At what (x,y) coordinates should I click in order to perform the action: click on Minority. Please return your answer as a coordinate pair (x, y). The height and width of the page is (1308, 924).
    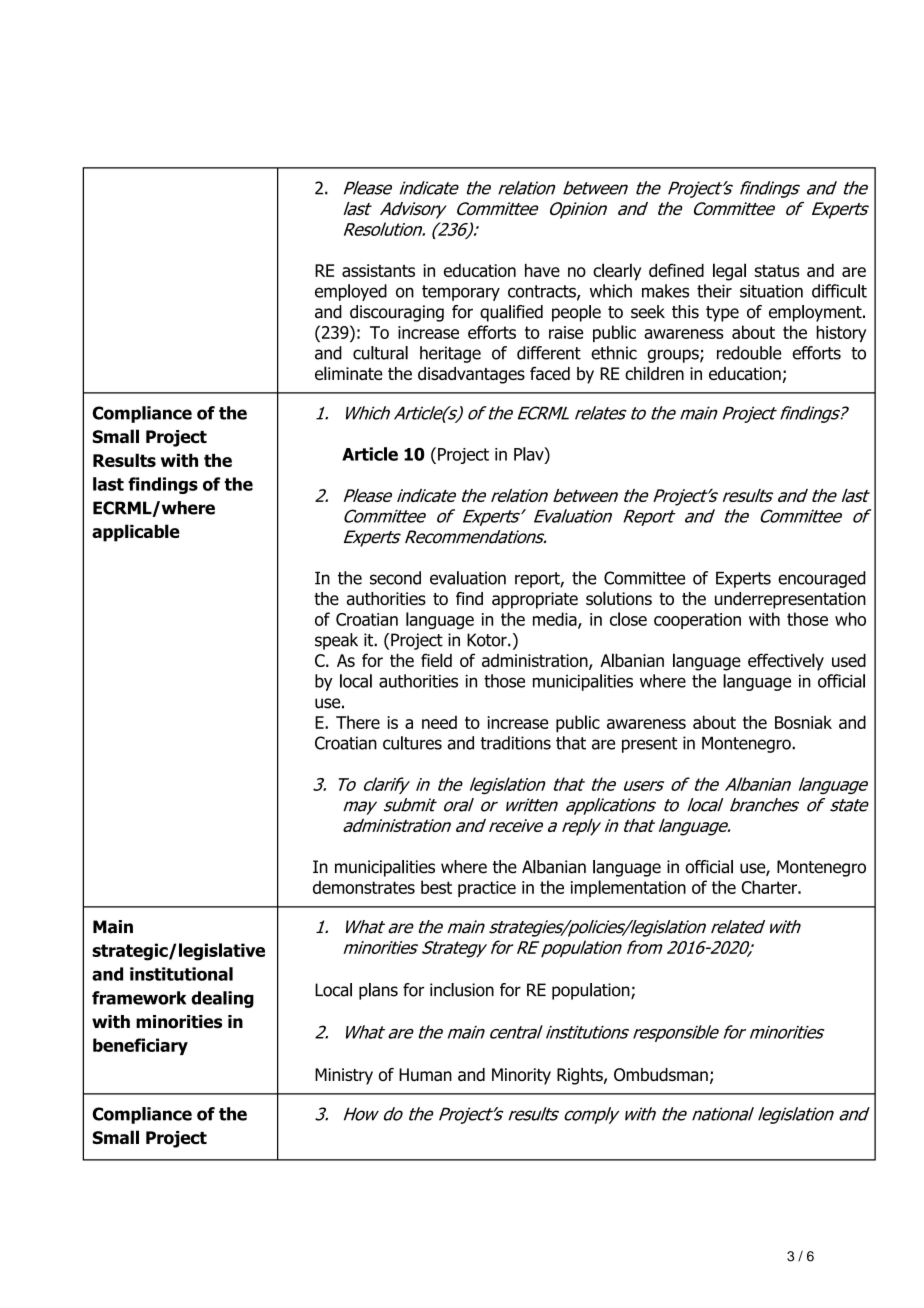
    Looking at the image, I should click on (521, 1076).
